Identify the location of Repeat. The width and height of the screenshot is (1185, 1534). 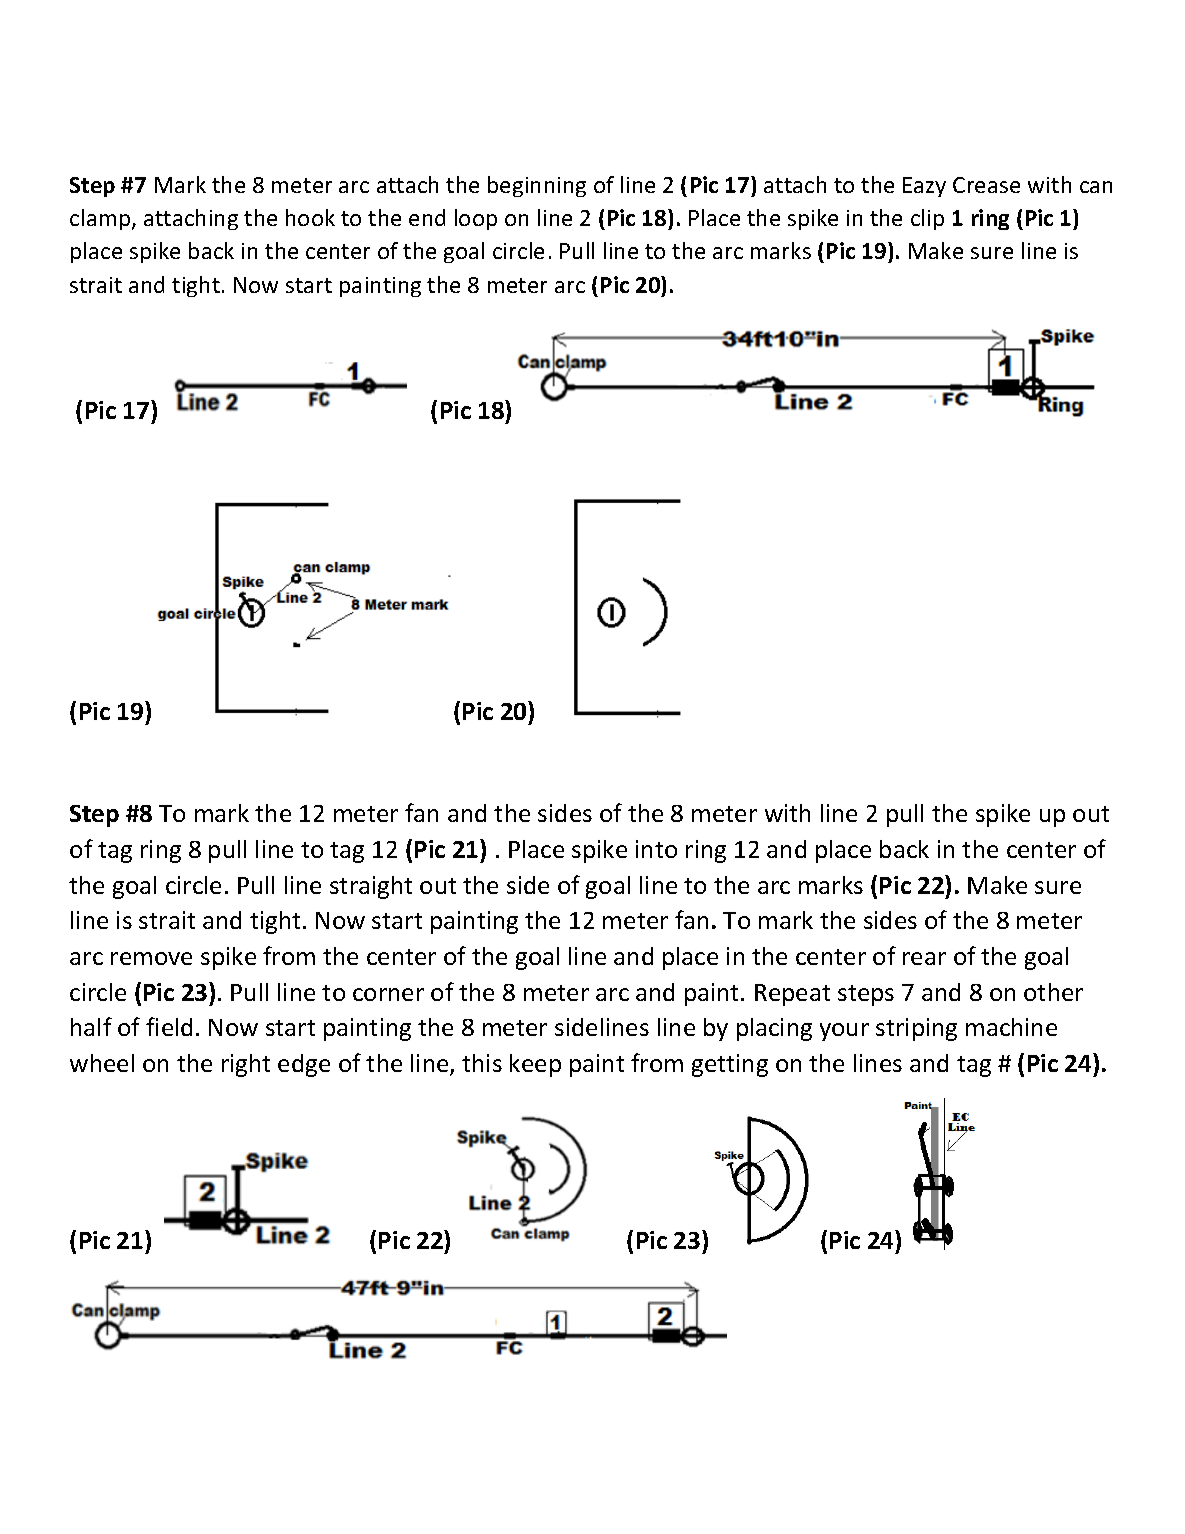
(792, 995).
